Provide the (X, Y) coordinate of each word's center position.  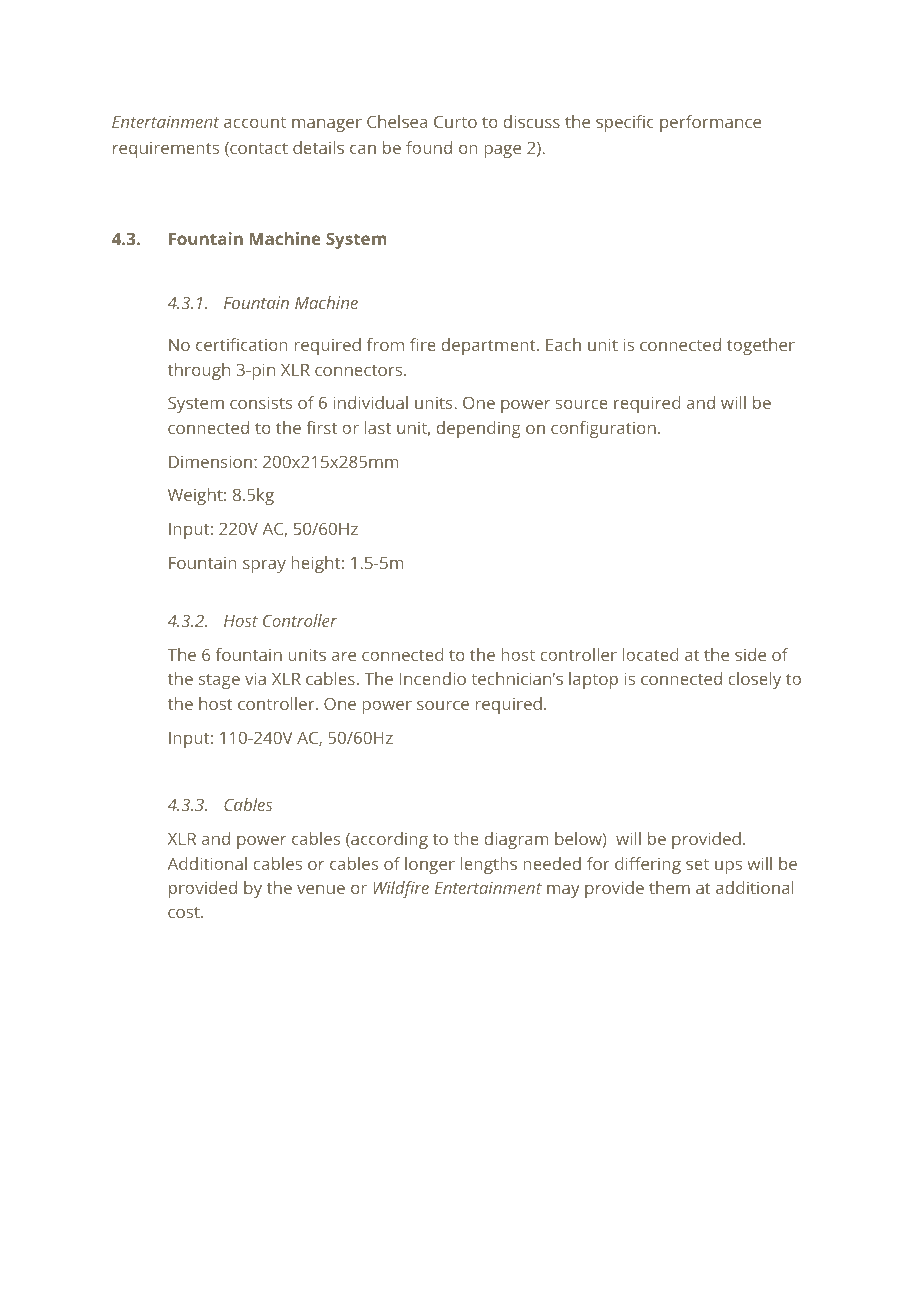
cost (185, 912)
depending (479, 429)
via (255, 678)
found (429, 147)
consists (261, 402)
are (344, 656)
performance (710, 123)
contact (258, 149)
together (761, 346)
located (650, 654)
